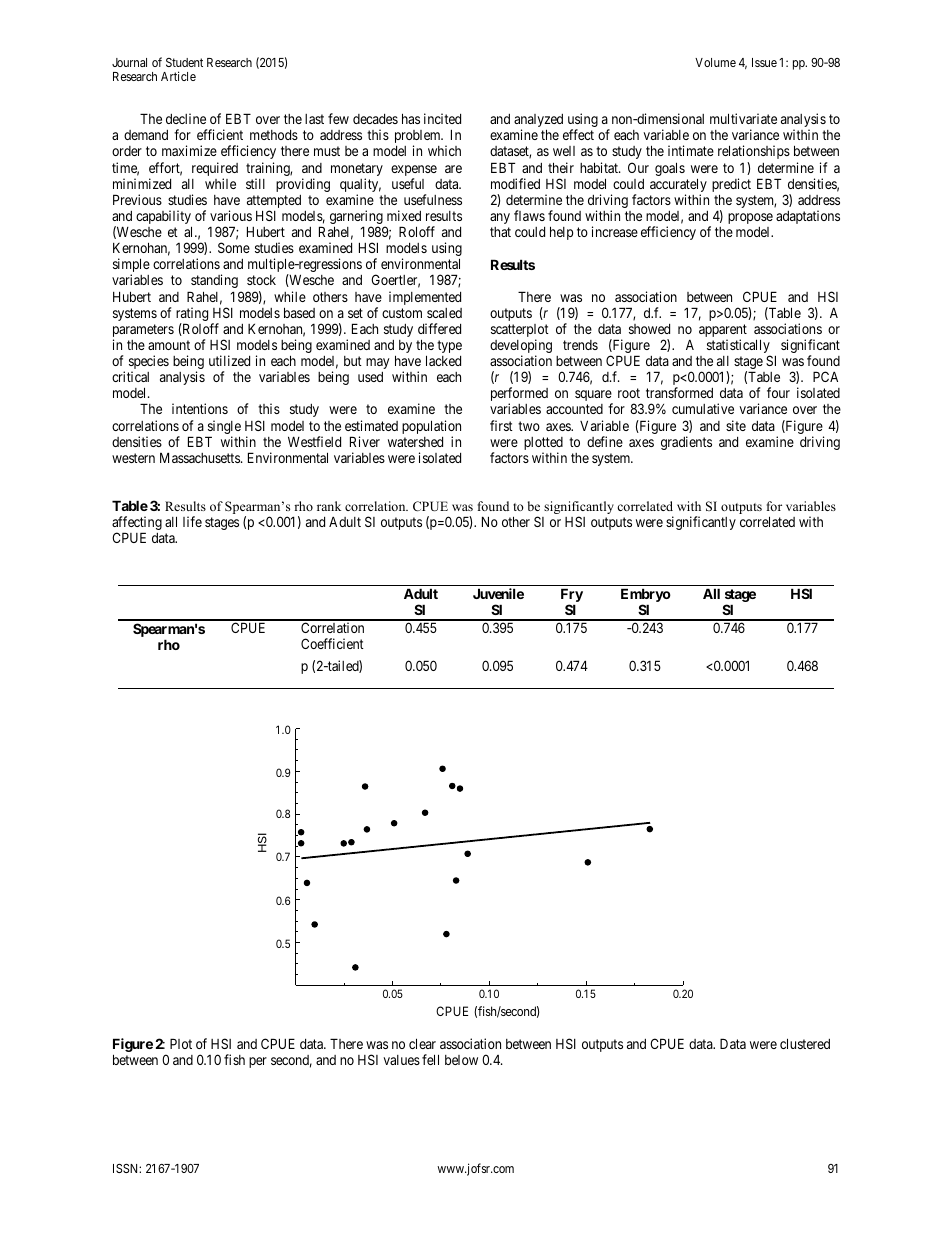 This image has width=952, height=1233. Describe the element at coordinates (723, 332) in the image. I see `apparent` at that location.
